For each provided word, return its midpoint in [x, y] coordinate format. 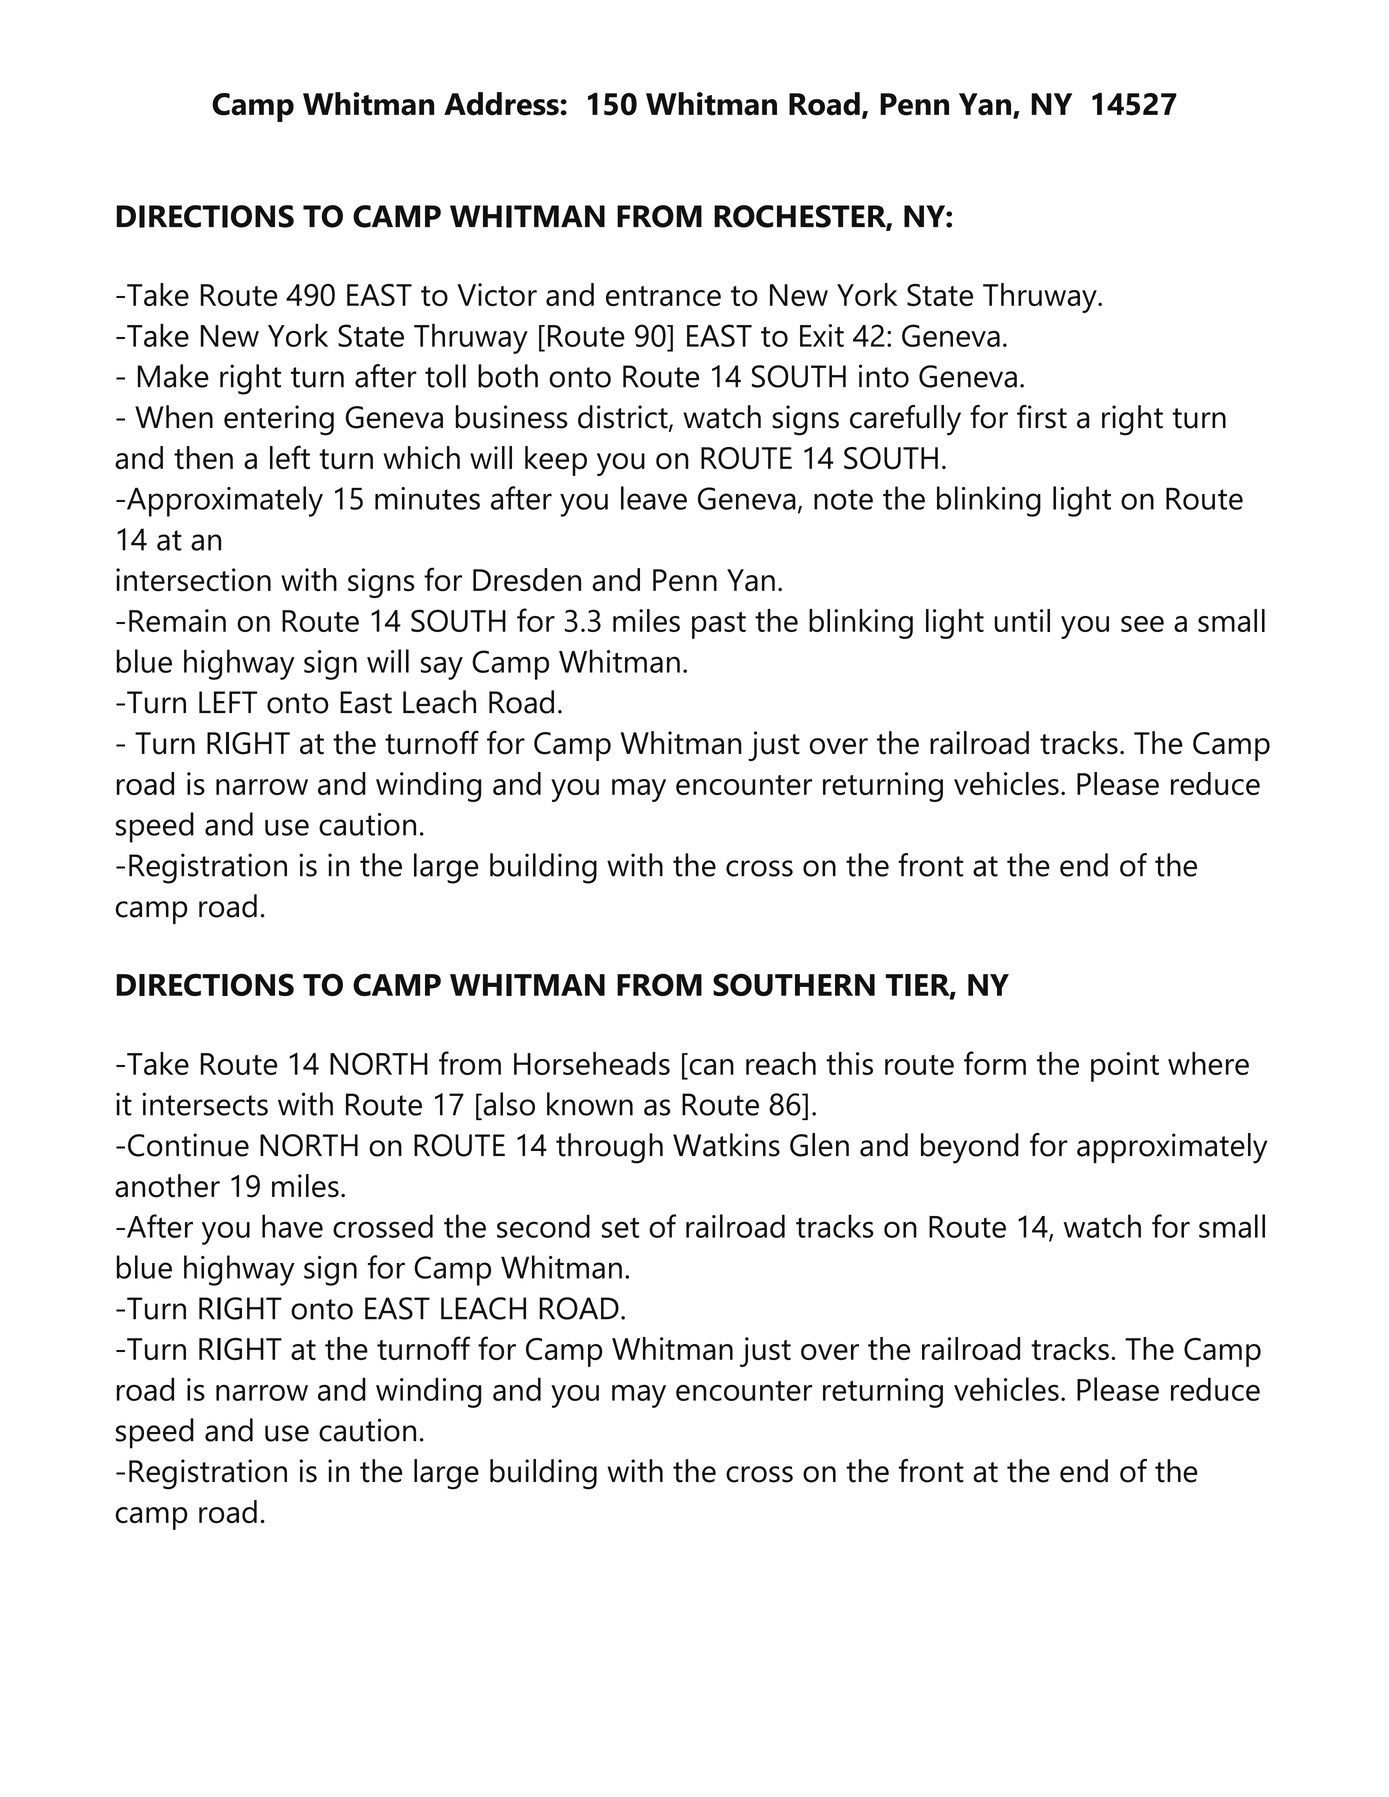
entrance [663, 296]
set [620, 1227]
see [1142, 624]
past [719, 625]
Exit [822, 335]
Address [502, 104]
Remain [177, 620]
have [292, 1226]
